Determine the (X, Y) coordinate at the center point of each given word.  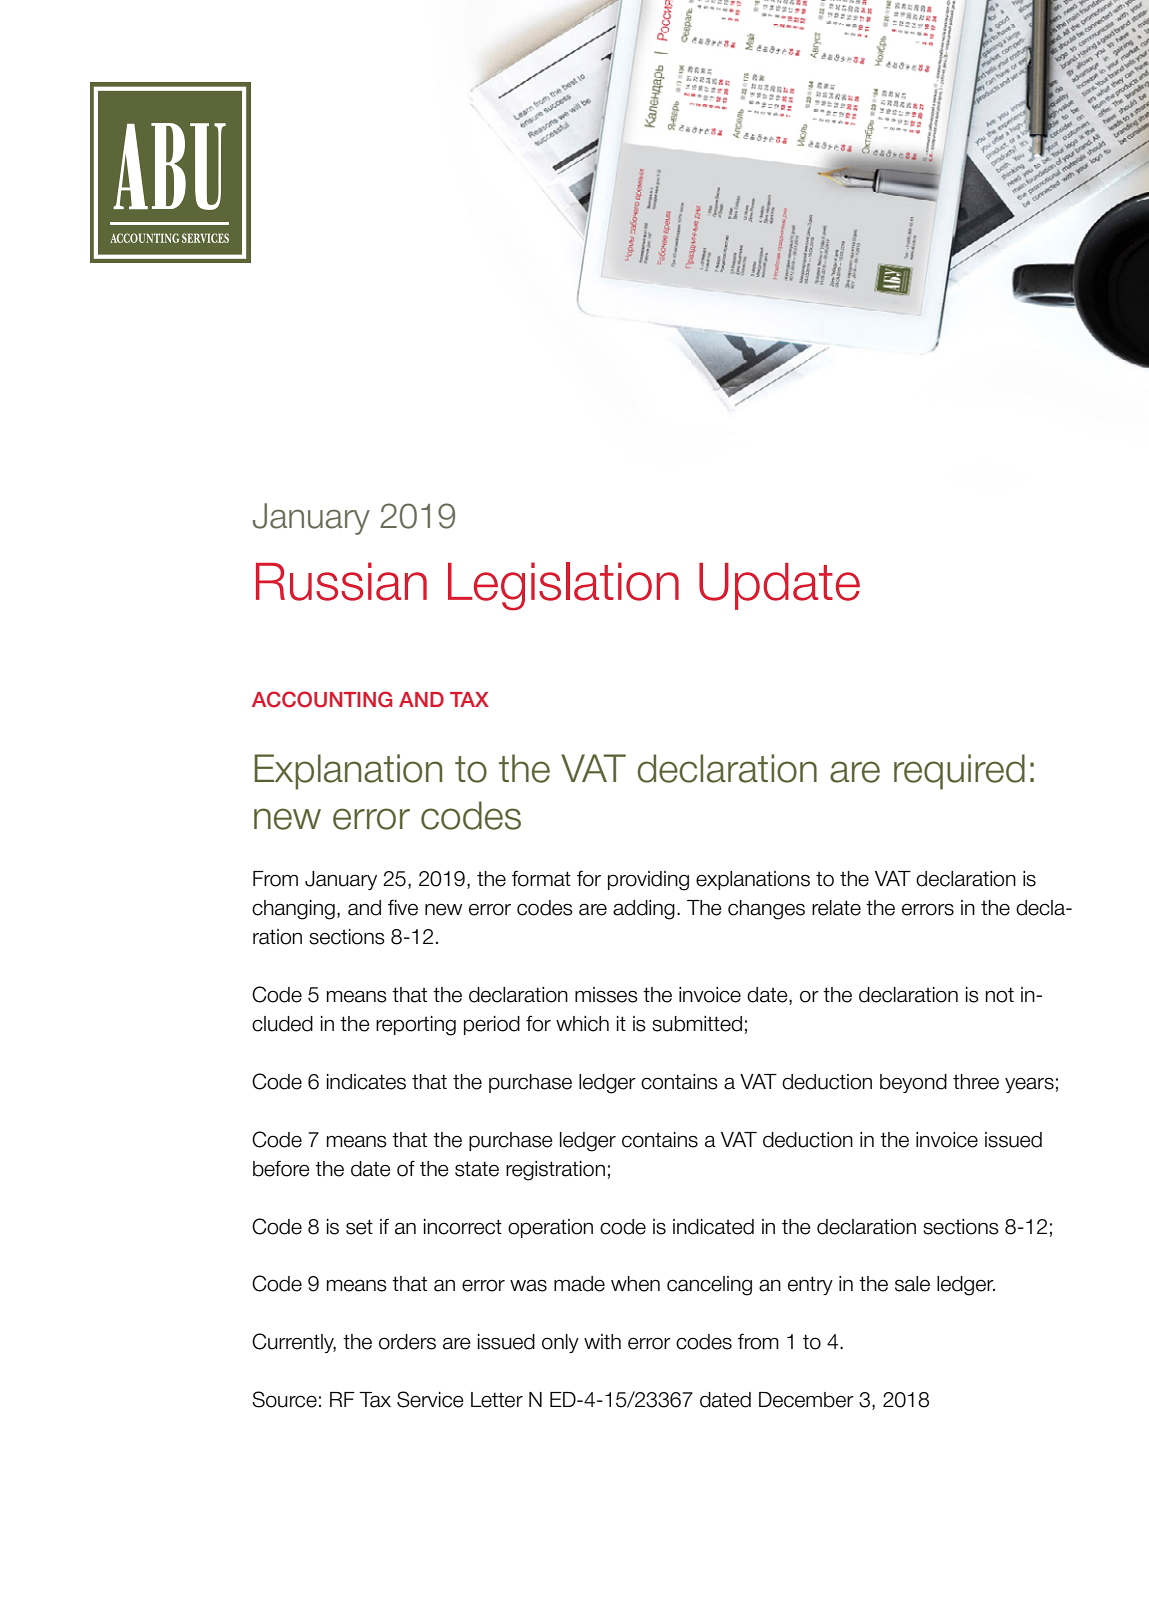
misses (606, 995)
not (1000, 995)
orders (407, 1342)
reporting (416, 1026)
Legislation (563, 586)
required (959, 772)
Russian (341, 581)
